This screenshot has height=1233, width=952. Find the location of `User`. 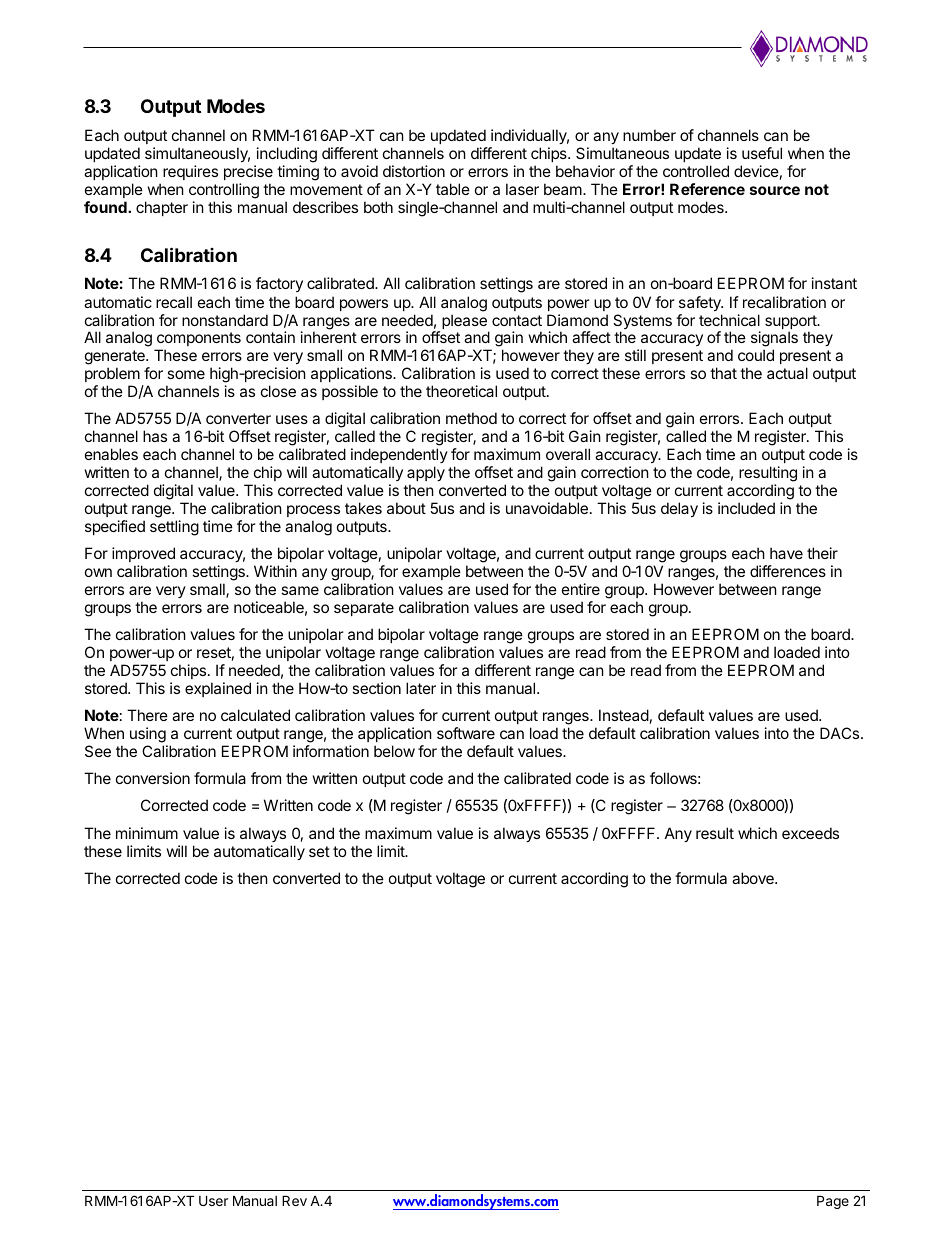

User is located at coordinates (213, 1200).
